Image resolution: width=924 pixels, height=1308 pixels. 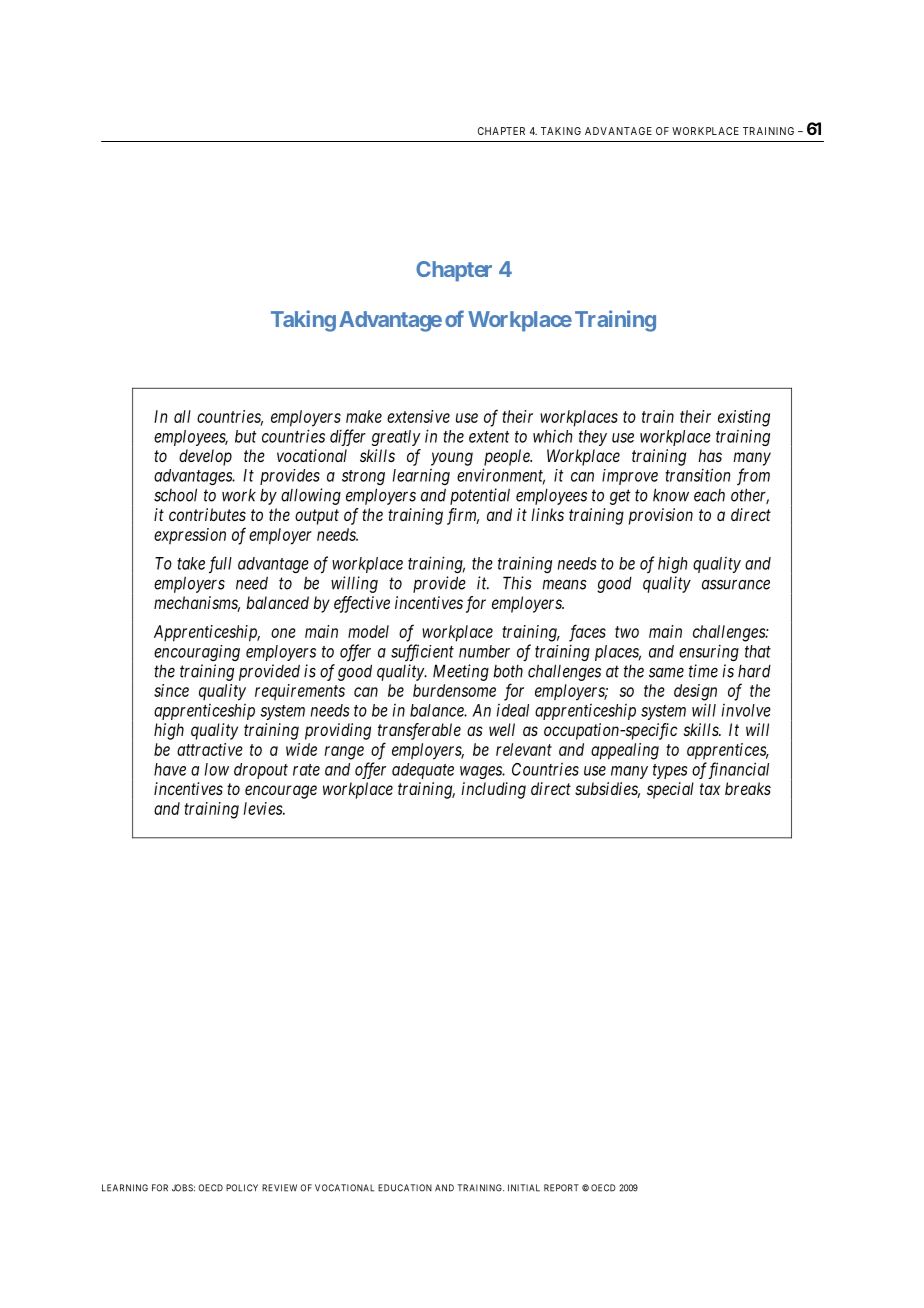 What do you see at coordinates (281, 792) in the screenshot?
I see `encourage` at bounding box center [281, 792].
